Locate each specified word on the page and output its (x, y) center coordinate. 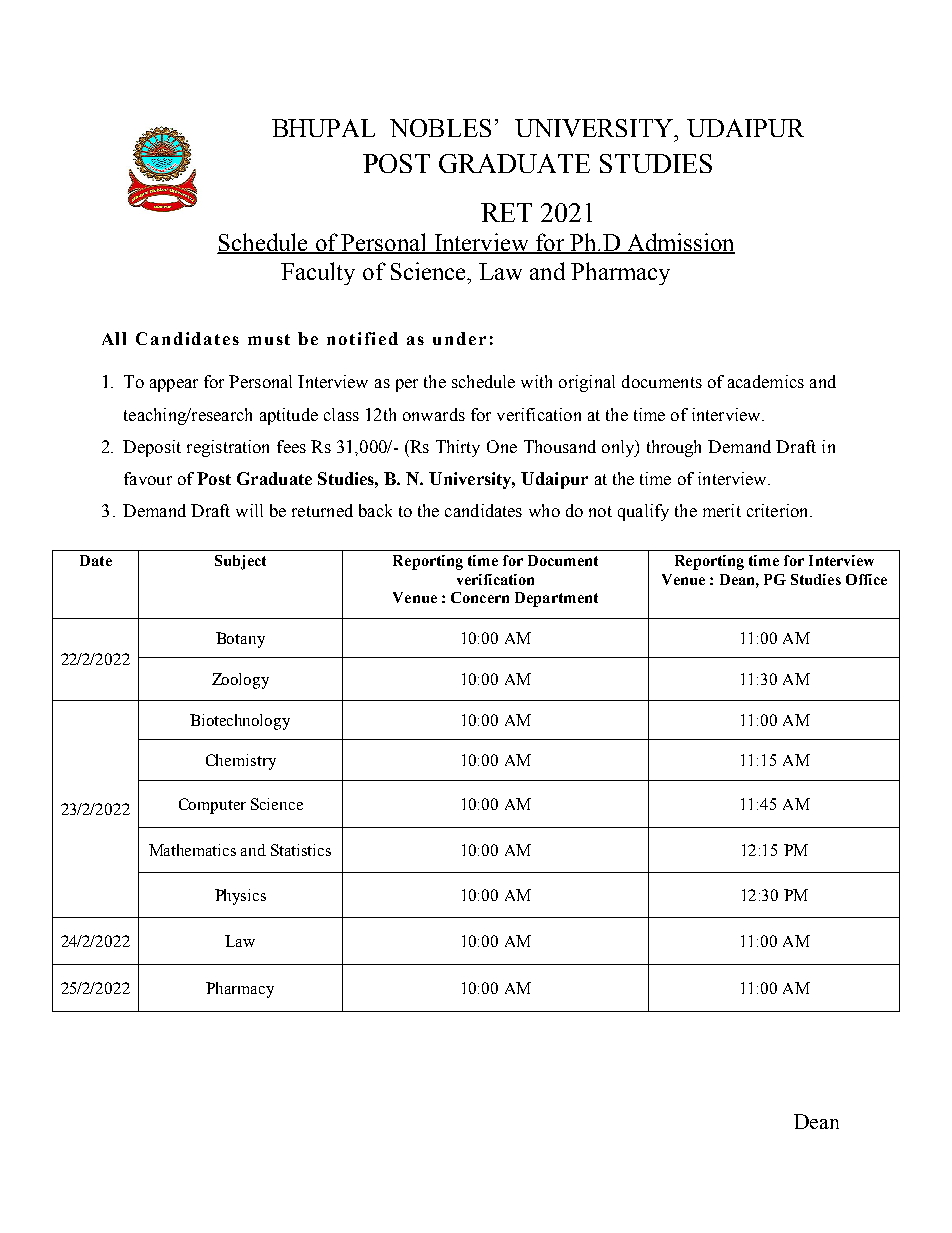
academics (766, 381)
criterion (779, 510)
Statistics (301, 850)
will (249, 510)
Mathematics (192, 850)
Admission (680, 243)
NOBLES (440, 128)
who (544, 510)
